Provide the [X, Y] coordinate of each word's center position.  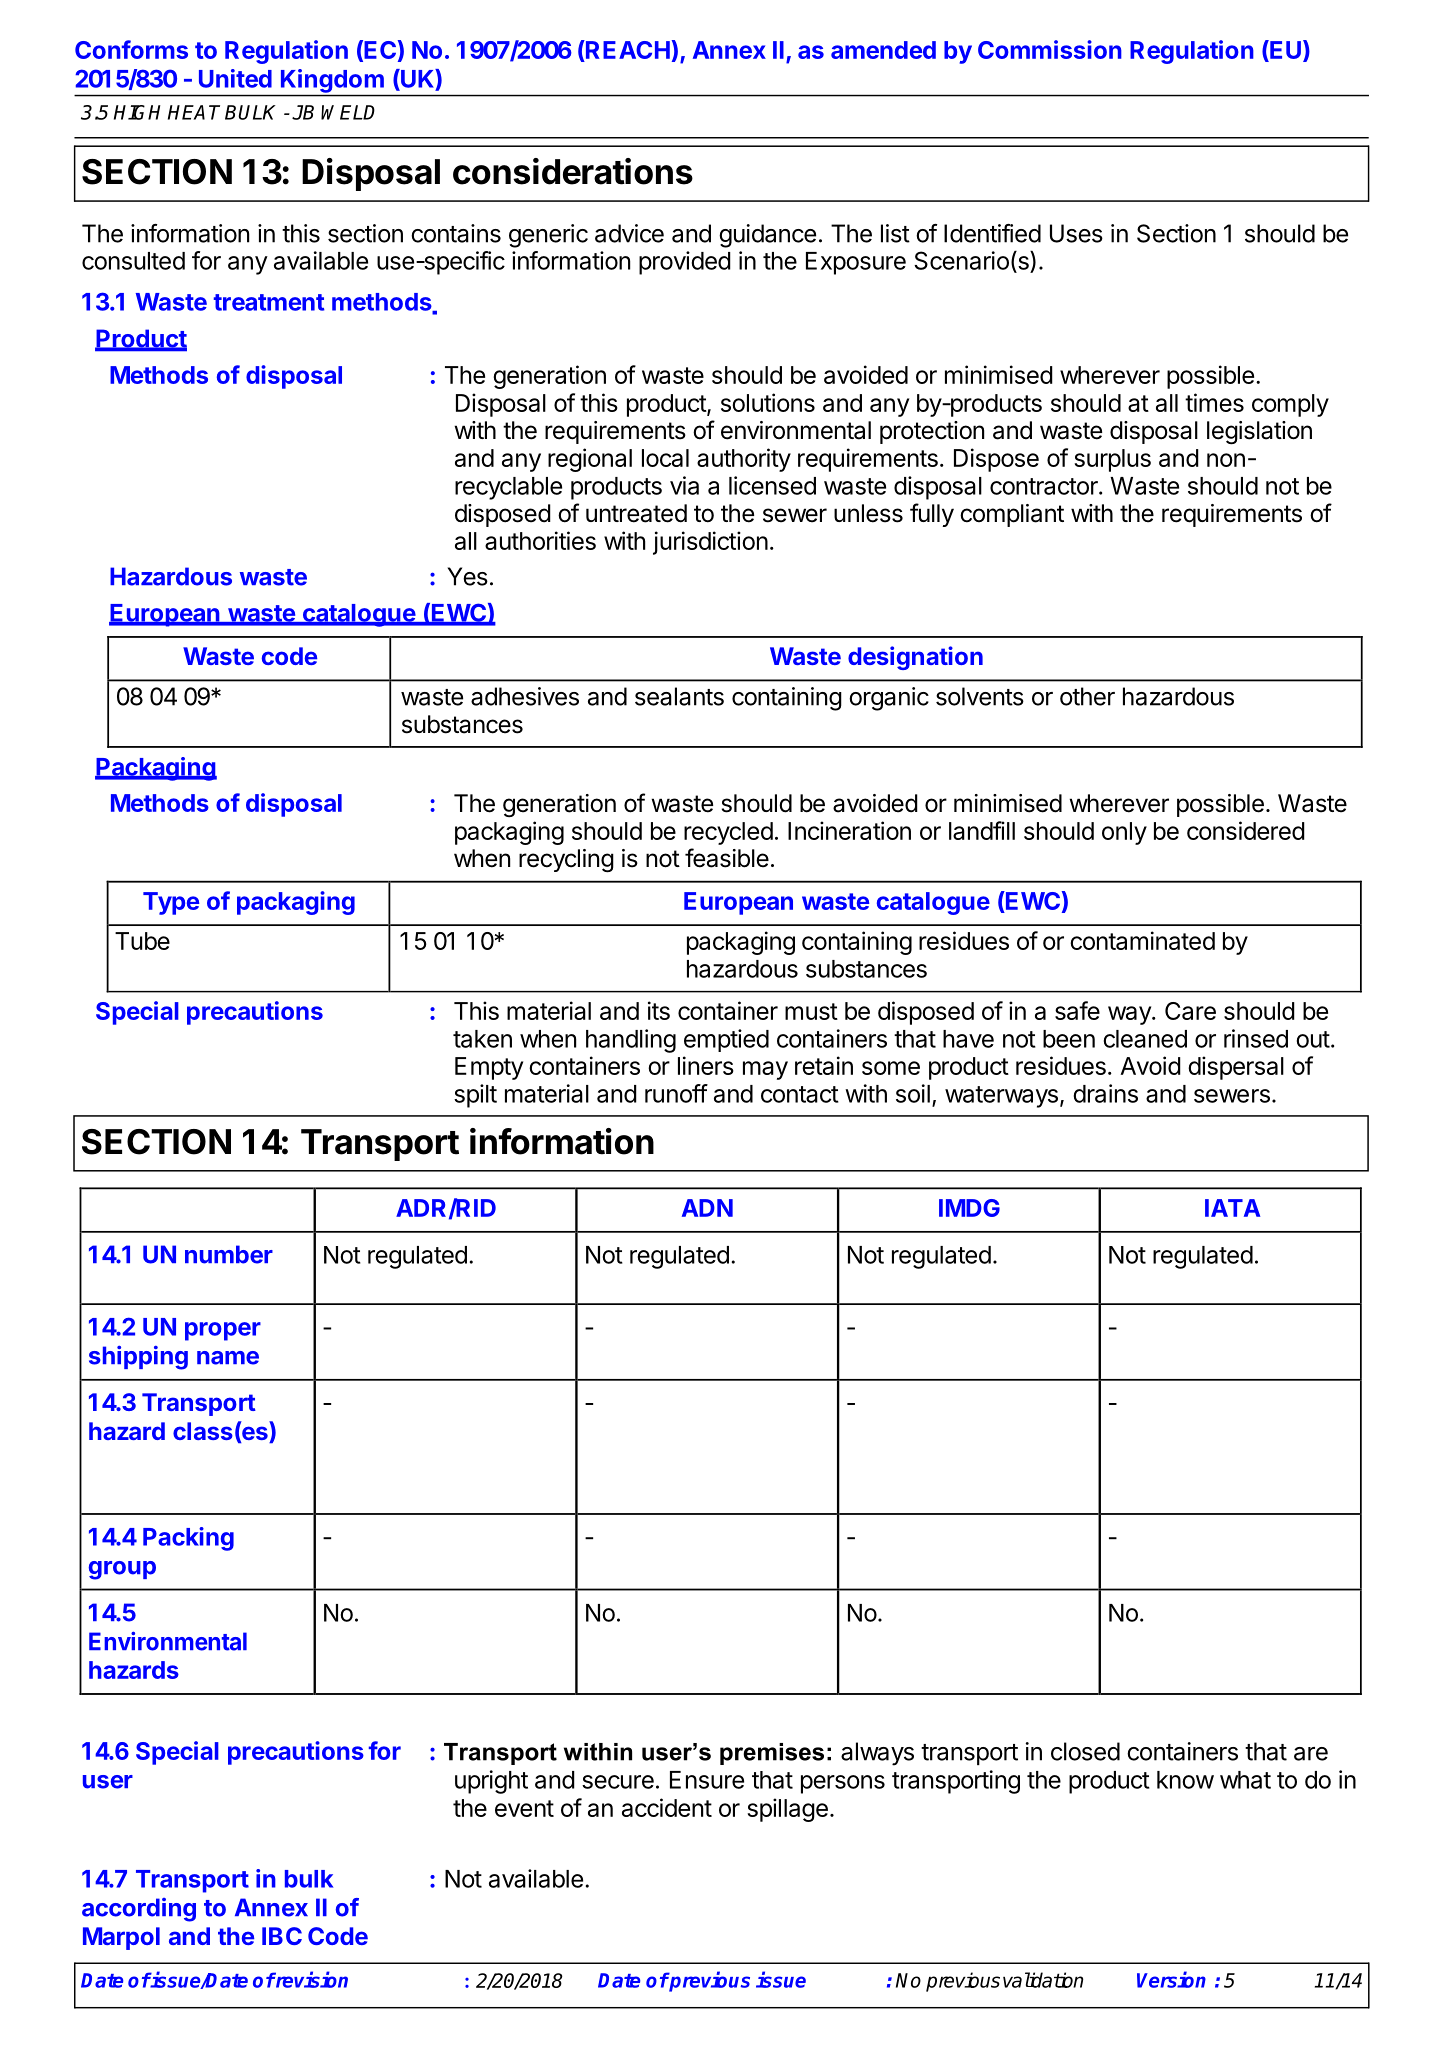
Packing [188, 1539]
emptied [726, 1040]
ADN [707, 1208]
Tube [142, 941]
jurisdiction [710, 543]
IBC [282, 1936]
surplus [1112, 460]
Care [1190, 1011]
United [235, 78]
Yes [467, 576]
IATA [1232, 1208]
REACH [627, 51]
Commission [1050, 49]
